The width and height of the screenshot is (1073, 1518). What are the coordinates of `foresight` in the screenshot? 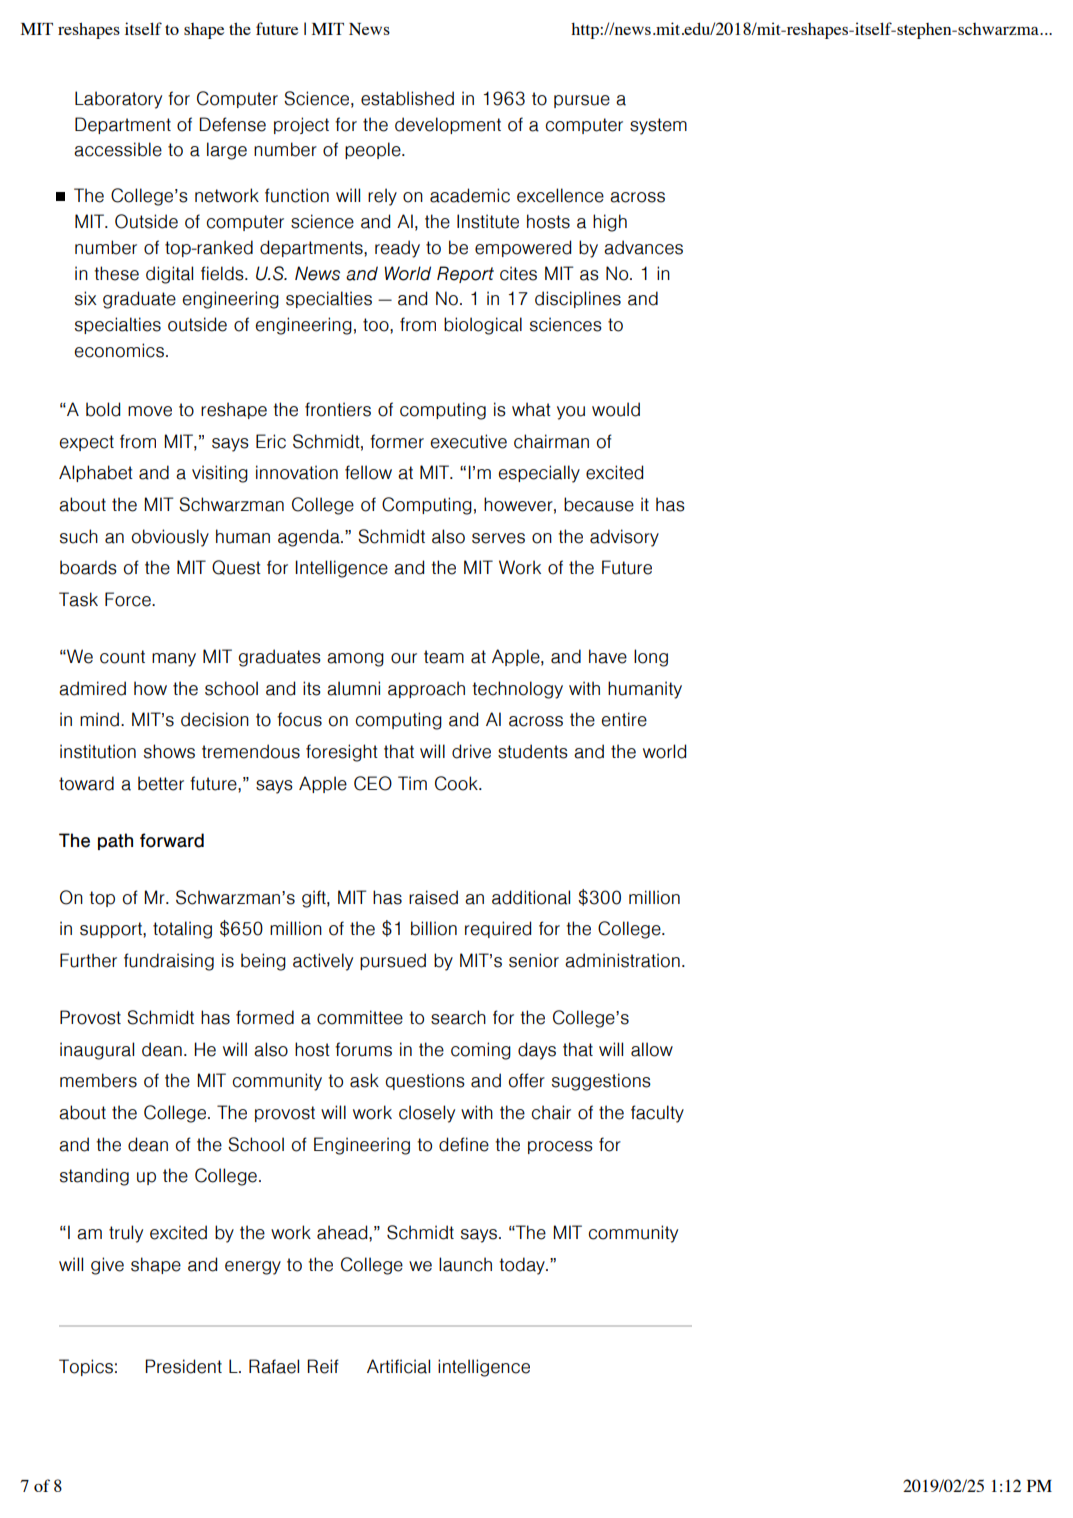 It's located at (342, 753).
